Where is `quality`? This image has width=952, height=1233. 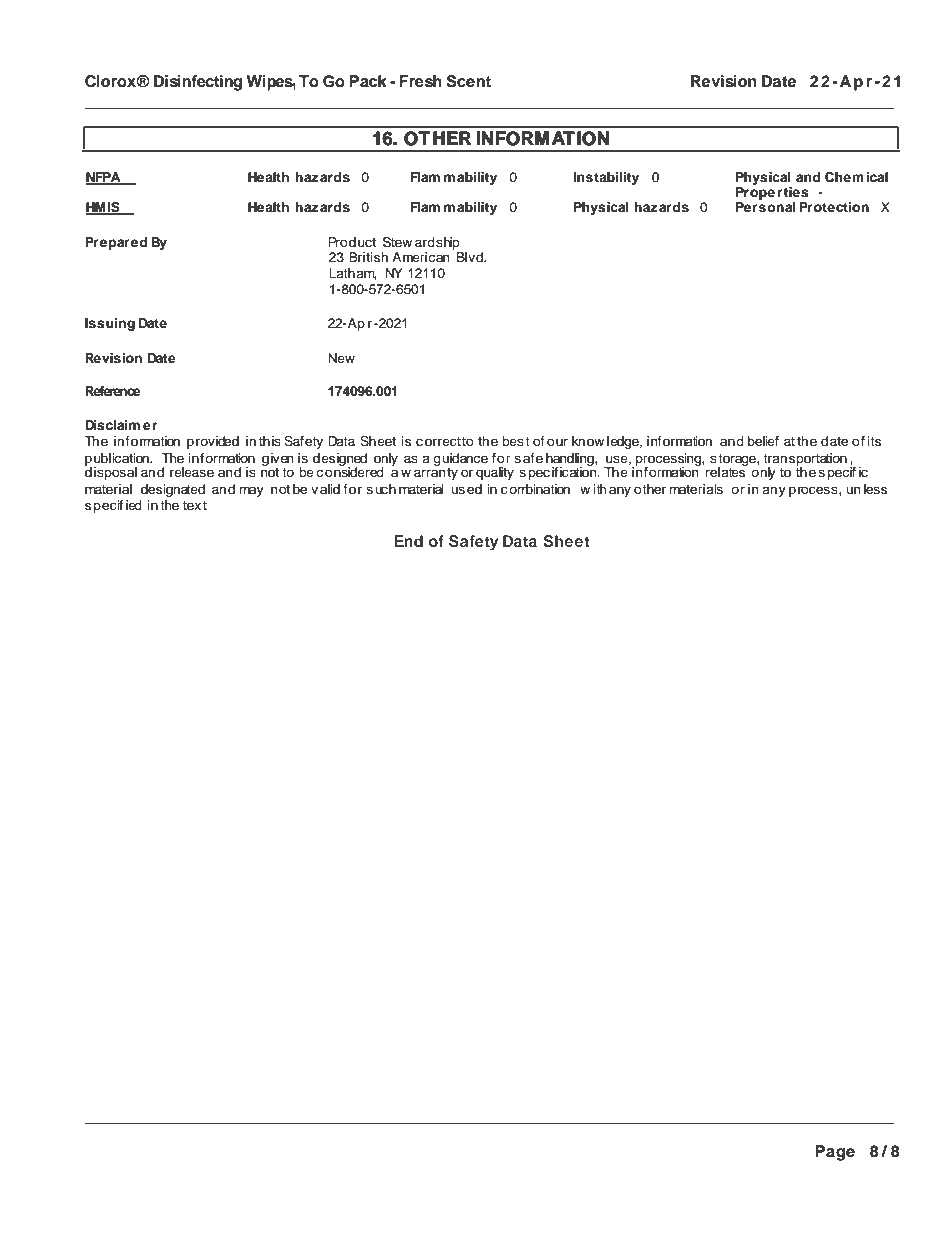 quality is located at coordinates (495, 473).
